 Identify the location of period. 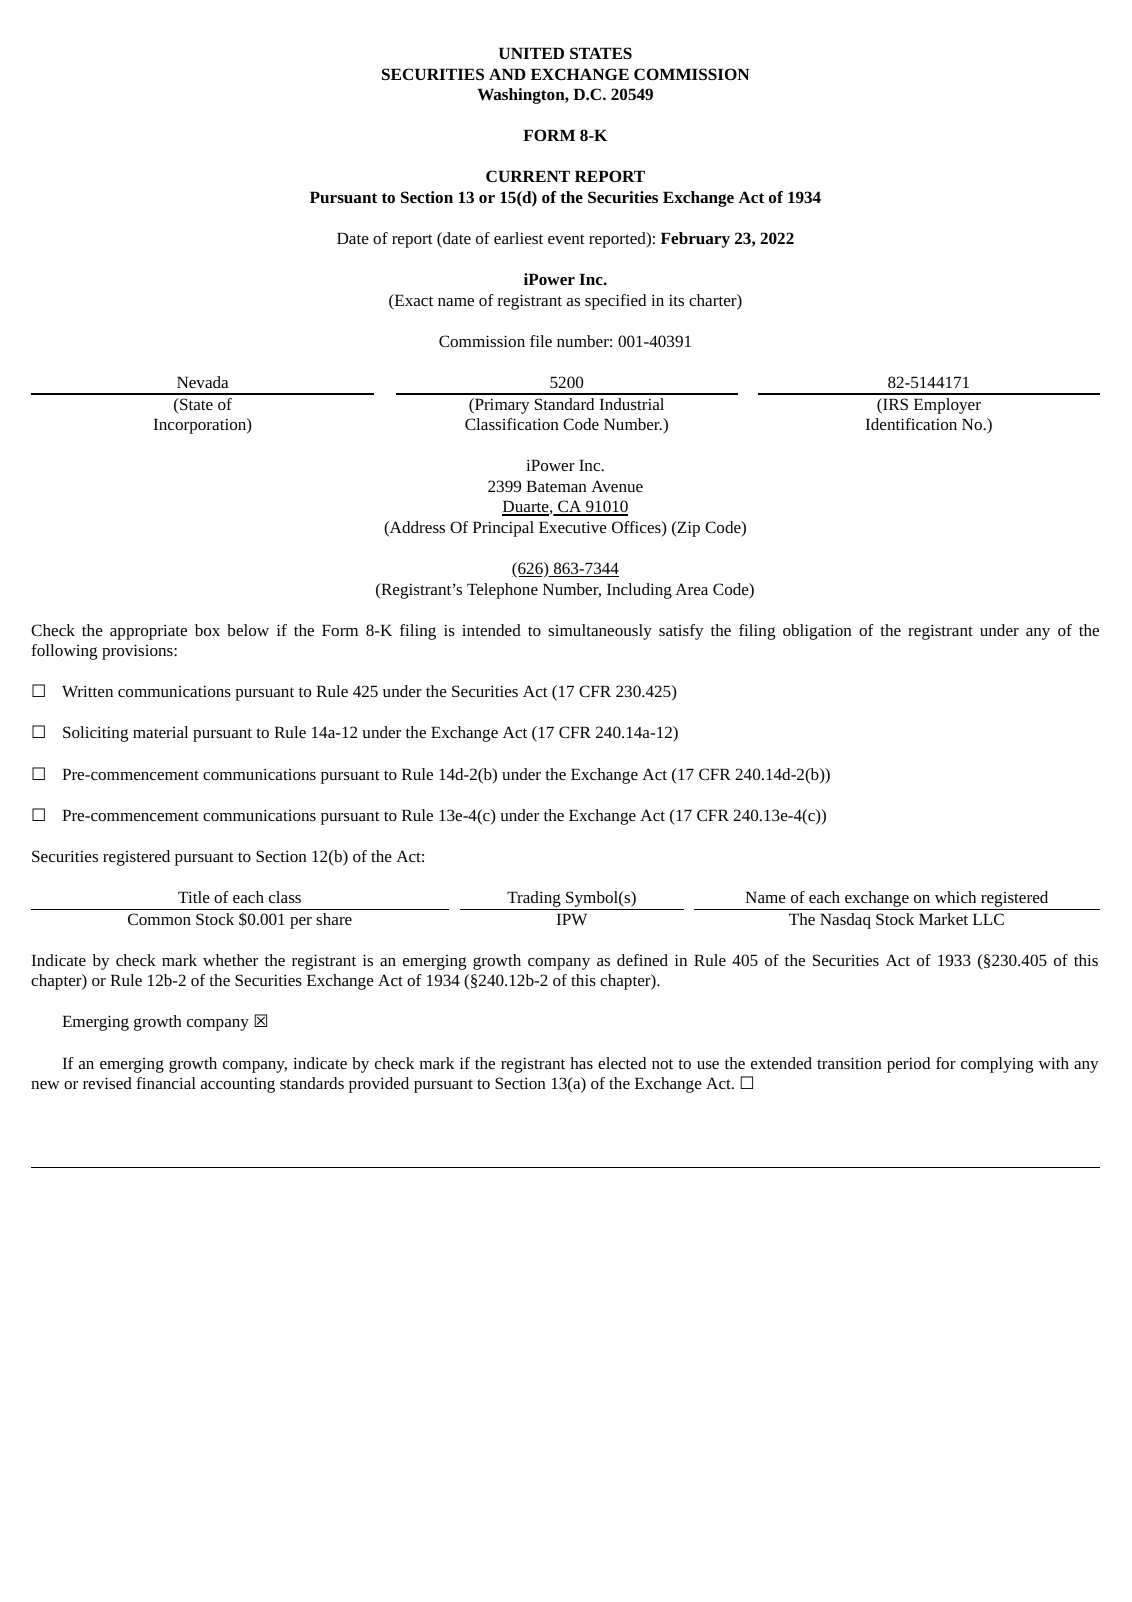
(908, 1065).
